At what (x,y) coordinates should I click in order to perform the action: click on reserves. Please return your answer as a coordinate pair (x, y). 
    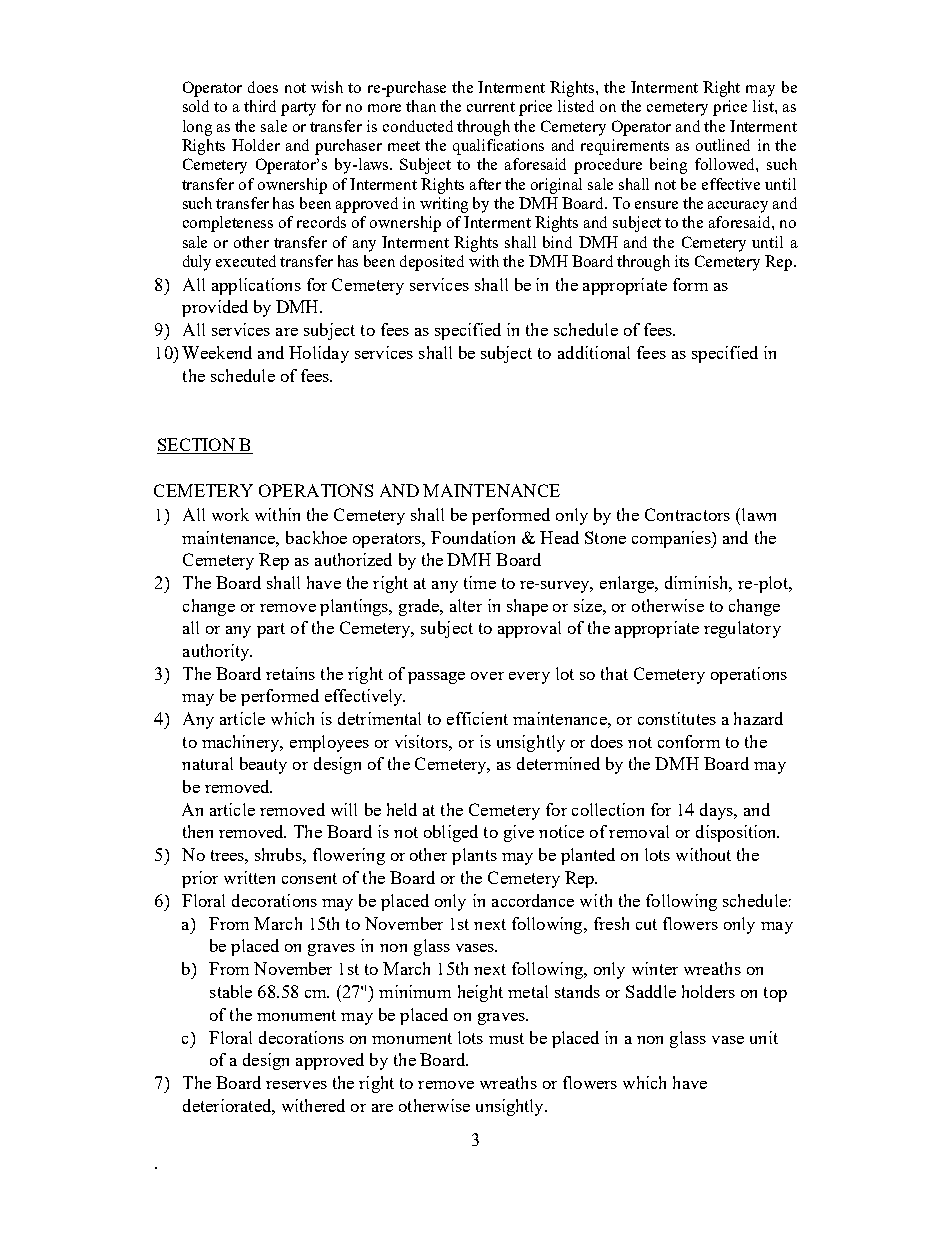
    Looking at the image, I should click on (296, 1085).
